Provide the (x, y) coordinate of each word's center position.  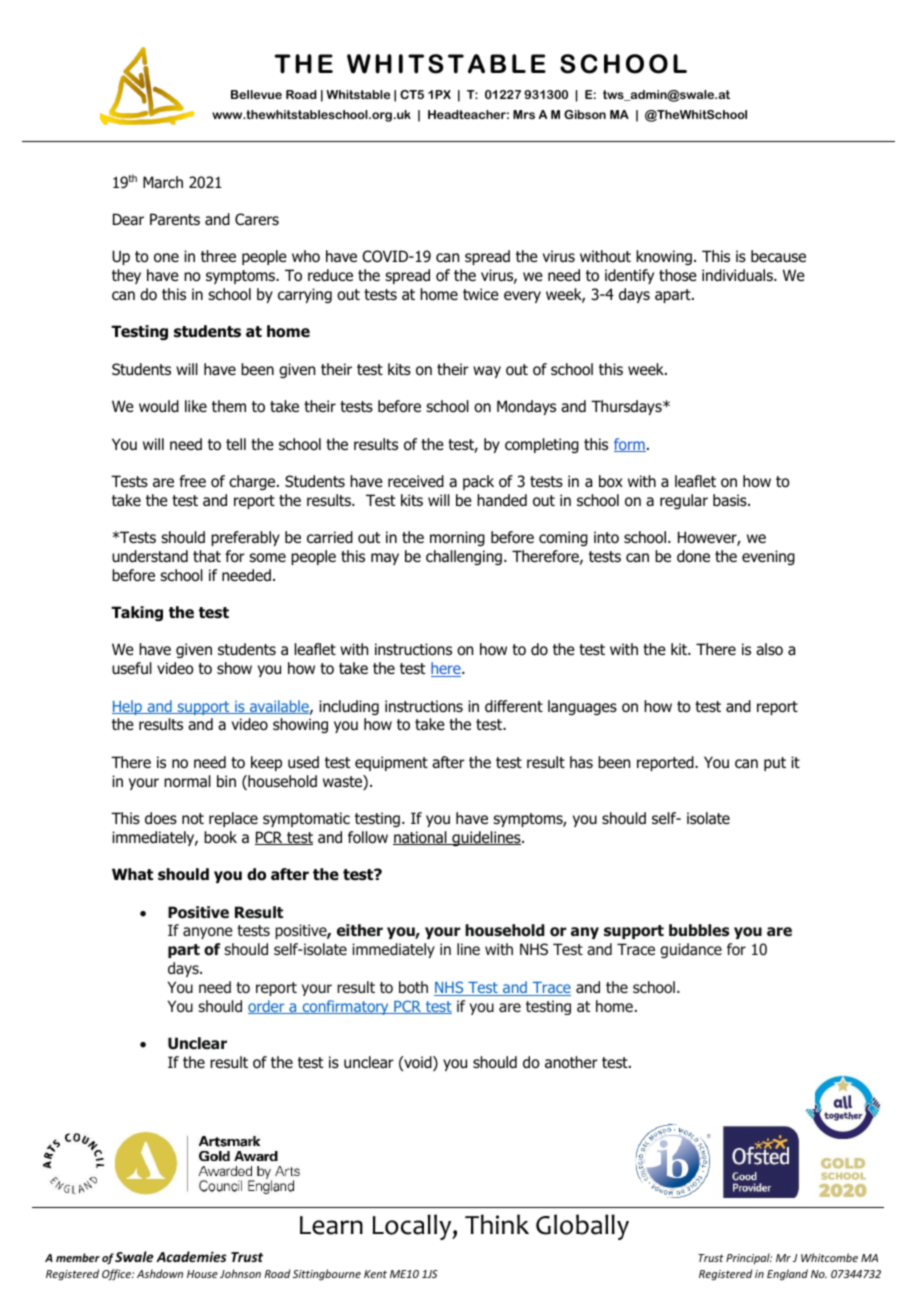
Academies (191, 1256)
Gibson (585, 114)
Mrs (524, 114)
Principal (749, 1258)
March (163, 182)
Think (497, 1224)
